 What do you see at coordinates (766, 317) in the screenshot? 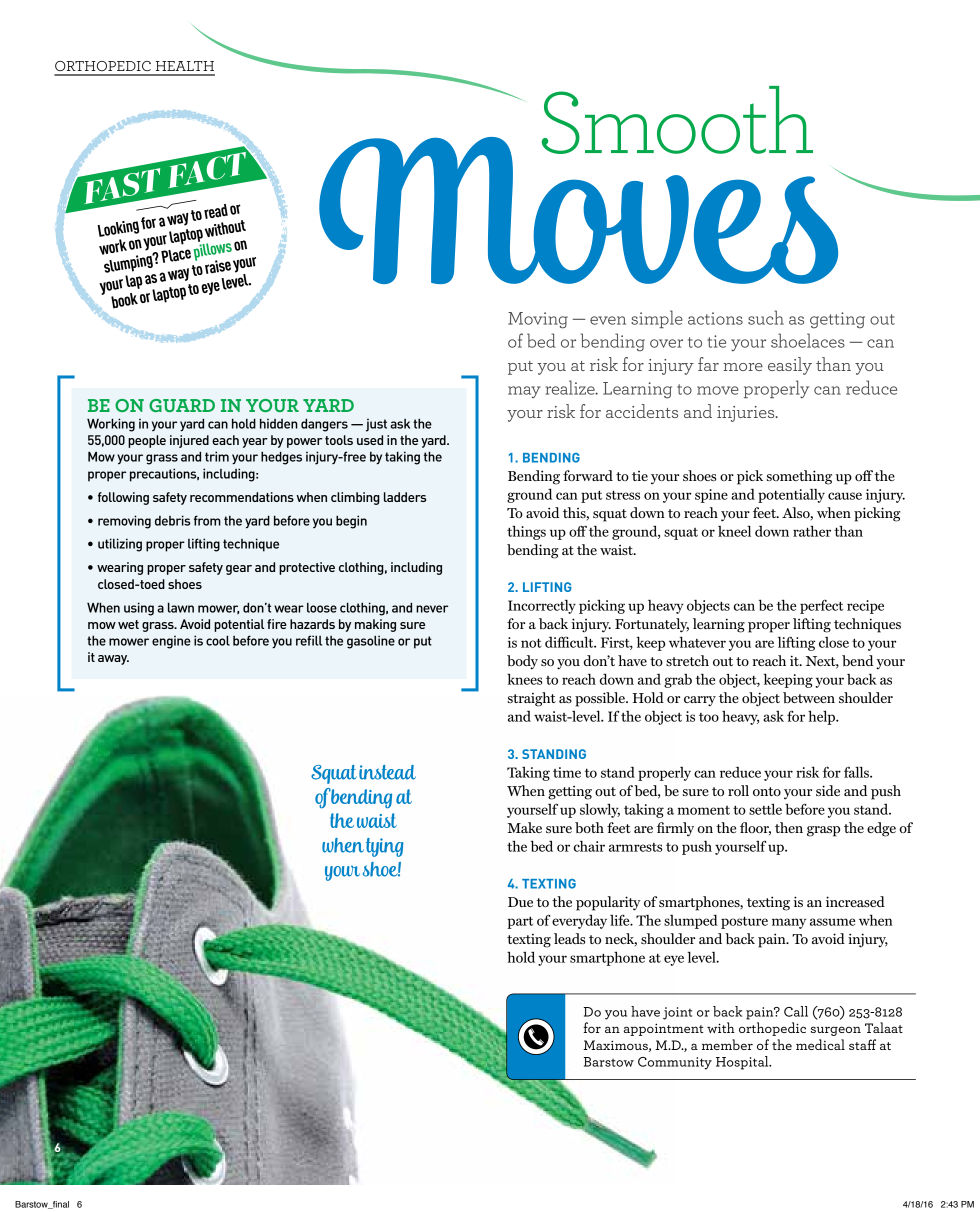
I see `such` at bounding box center [766, 317].
